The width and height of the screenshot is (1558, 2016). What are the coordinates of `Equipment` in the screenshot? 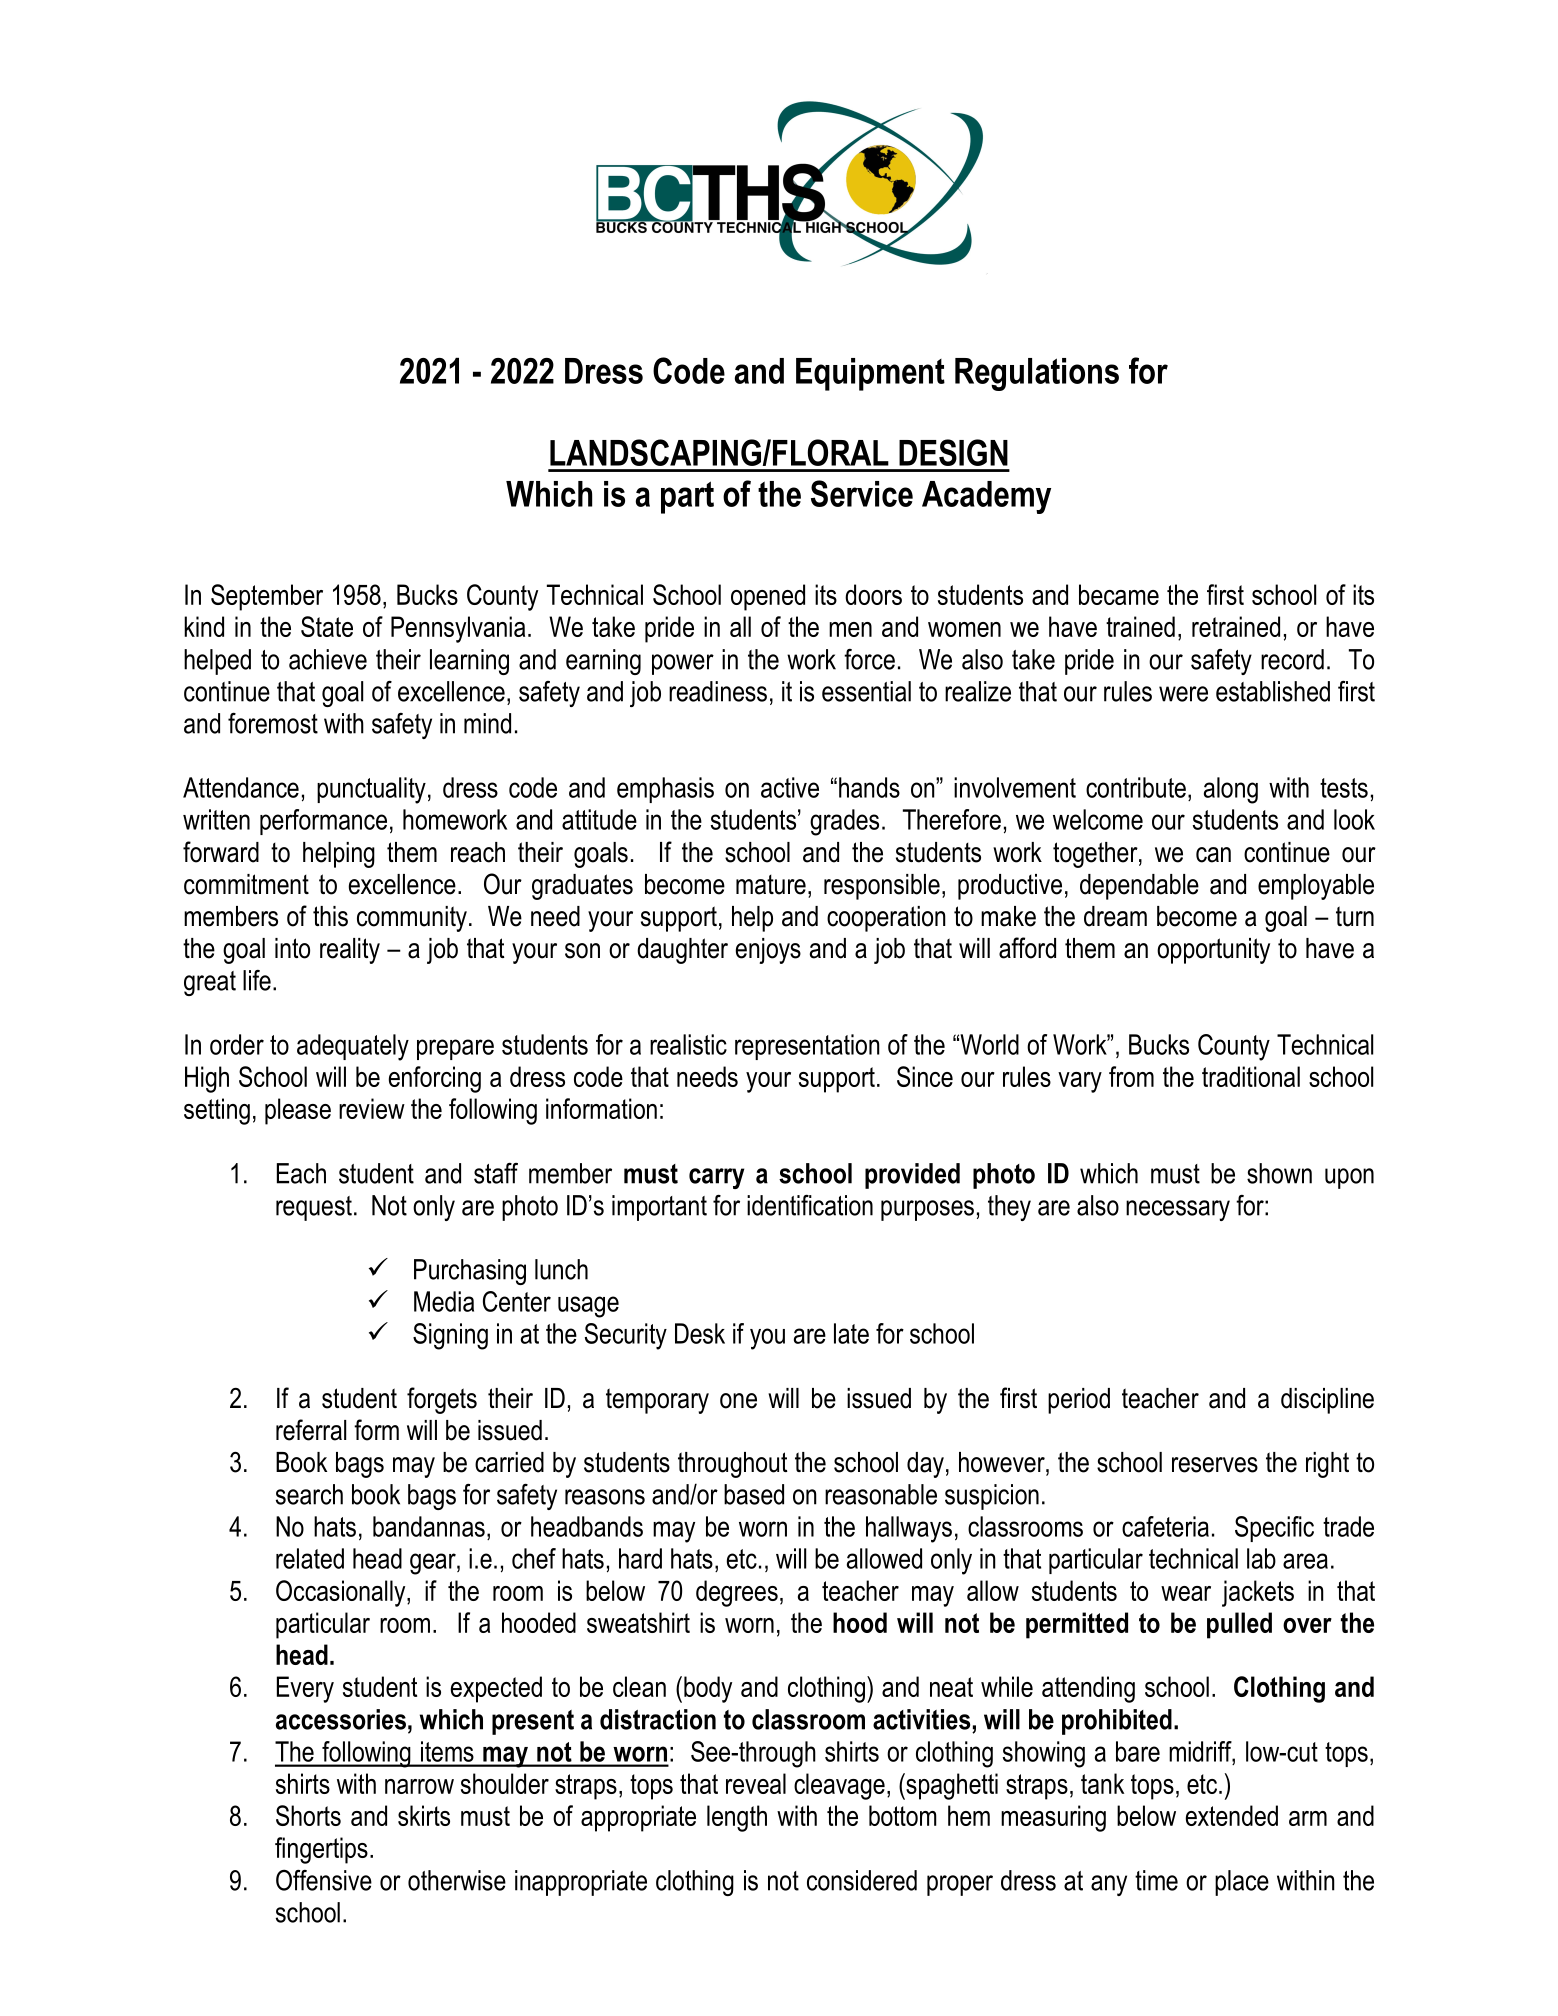 It's located at (870, 374).
